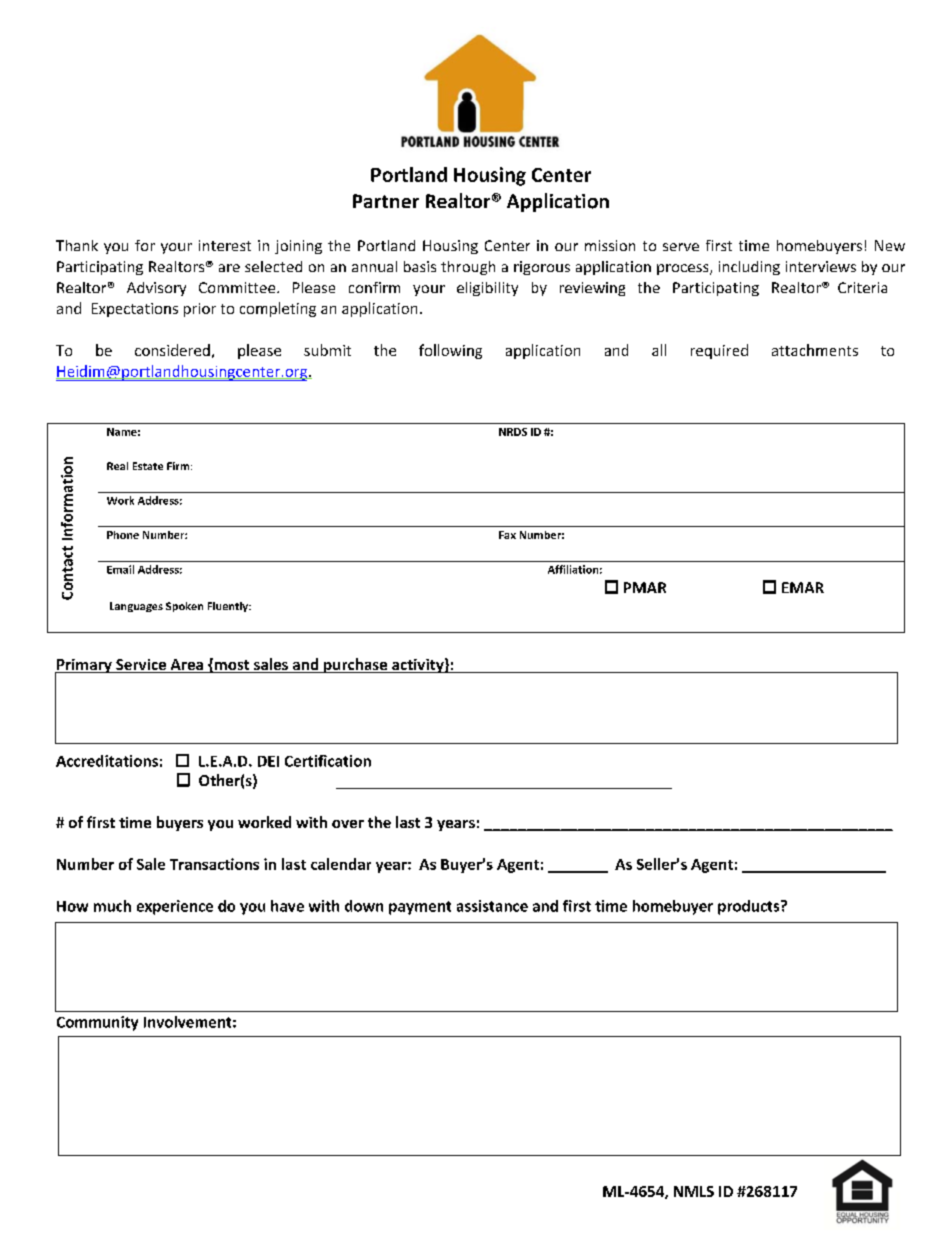  What do you see at coordinates (492, 906) in the screenshot?
I see `assistance` at bounding box center [492, 906].
